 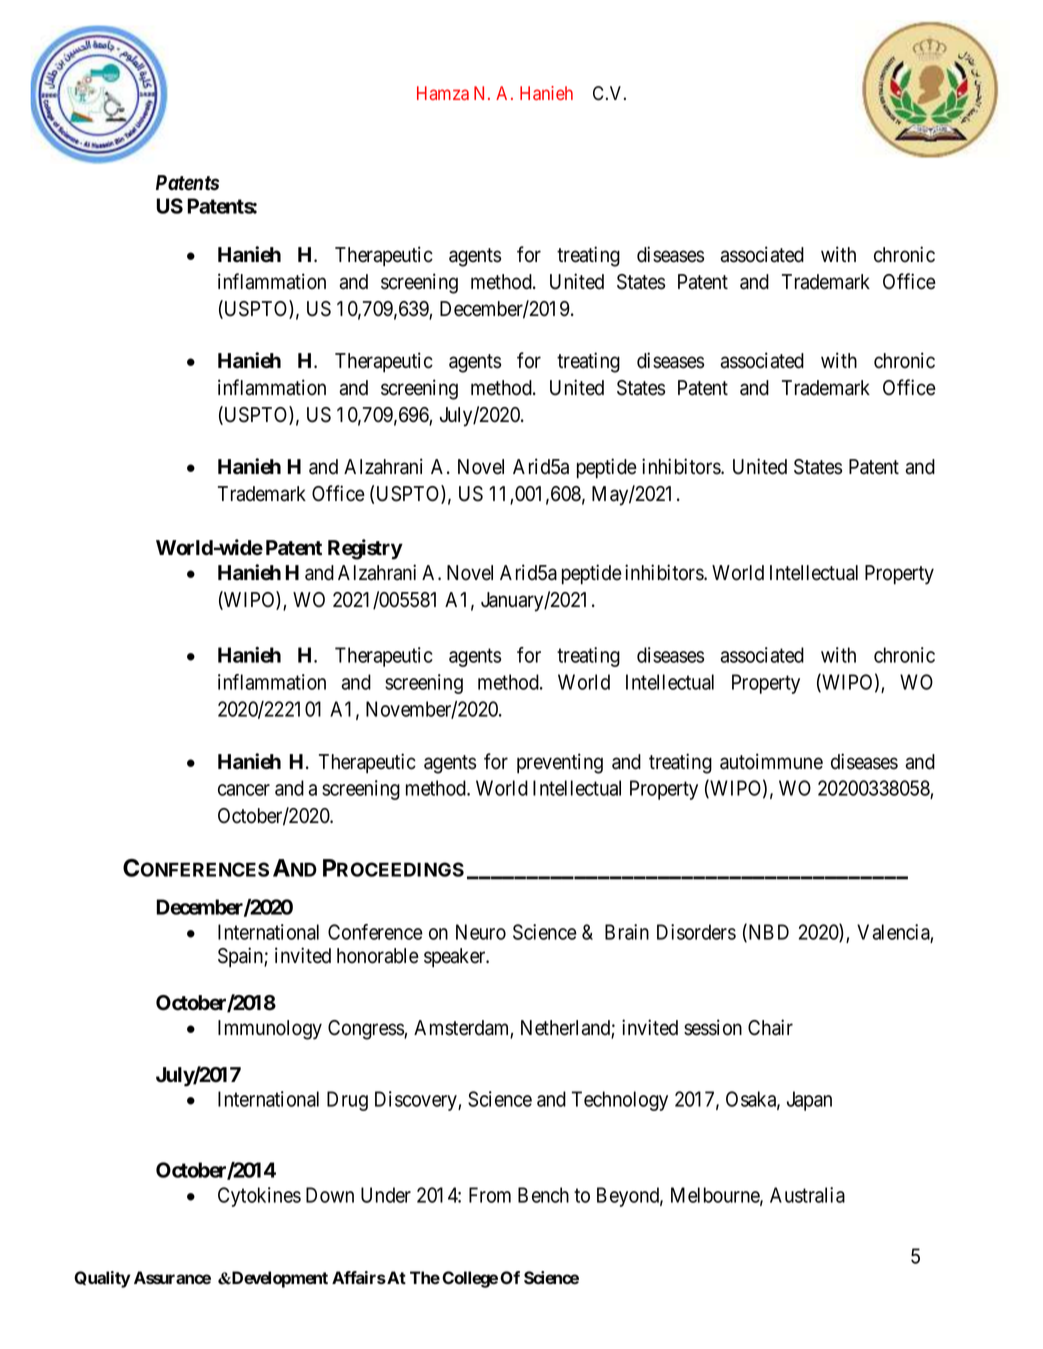 What do you see at coordinates (481, 932) in the page?
I see `Neuro` at bounding box center [481, 932].
